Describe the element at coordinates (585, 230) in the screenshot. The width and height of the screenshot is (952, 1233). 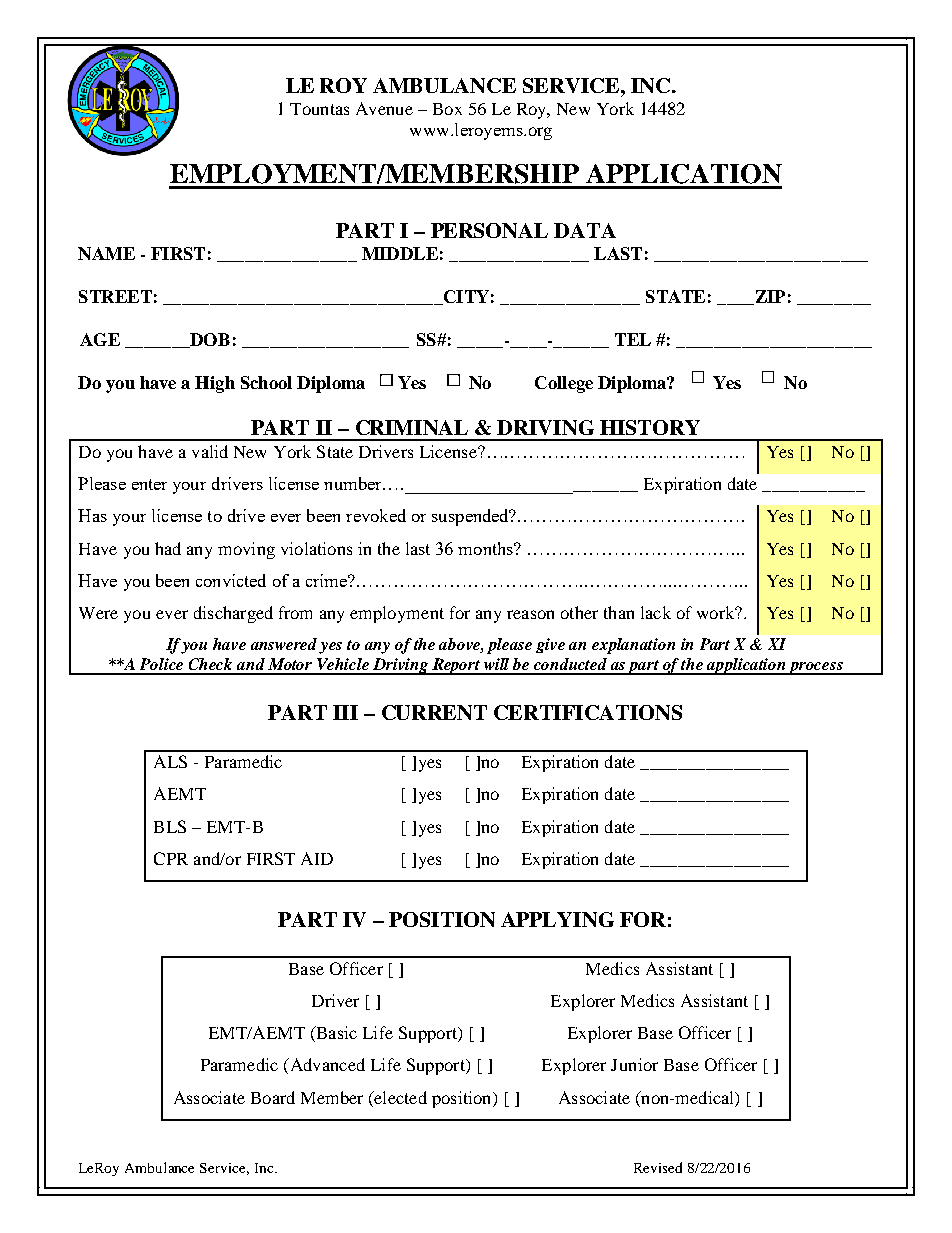
I see `DATA` at that location.
